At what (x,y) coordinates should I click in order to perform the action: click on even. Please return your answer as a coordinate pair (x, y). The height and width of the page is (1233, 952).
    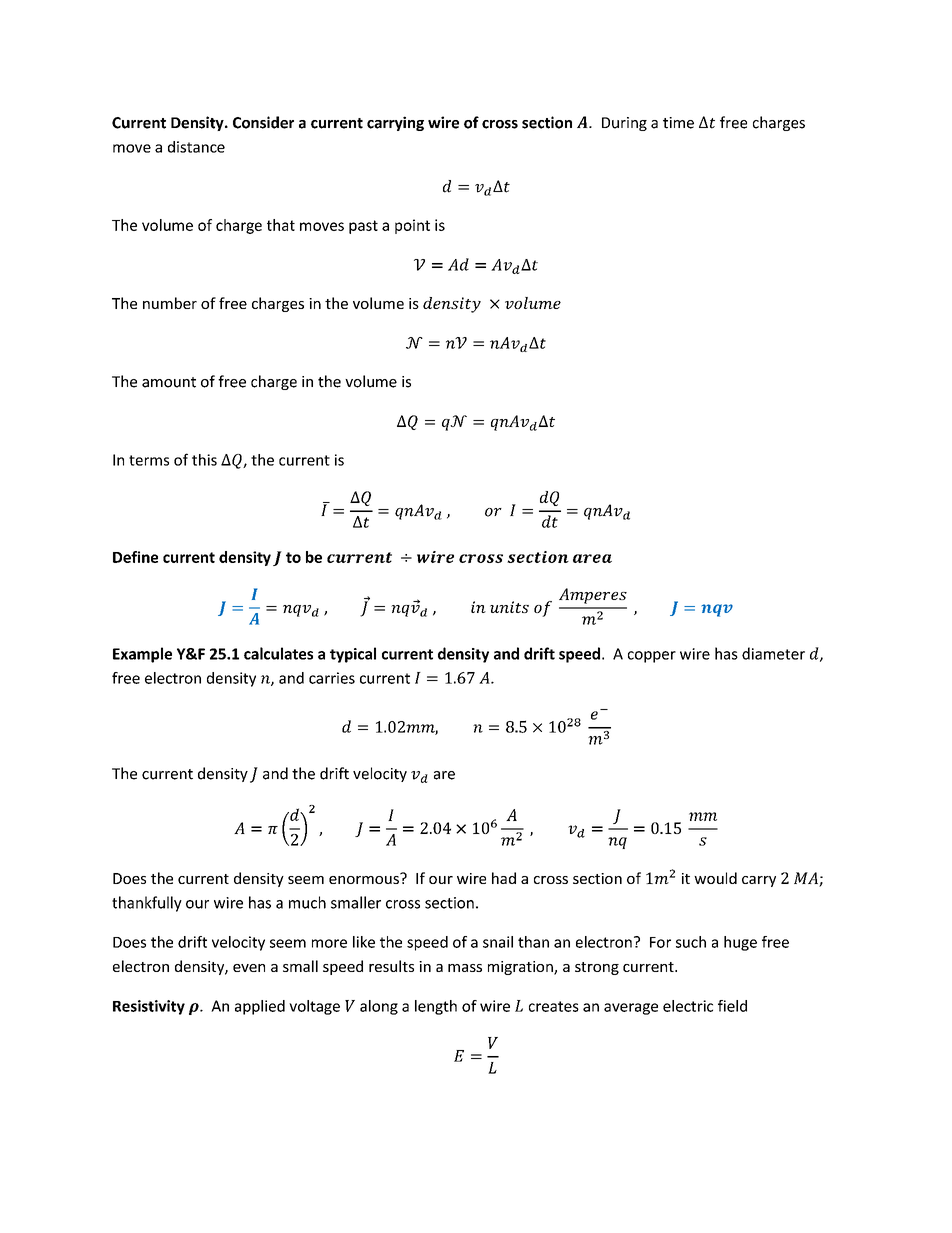
    Looking at the image, I should click on (249, 968).
